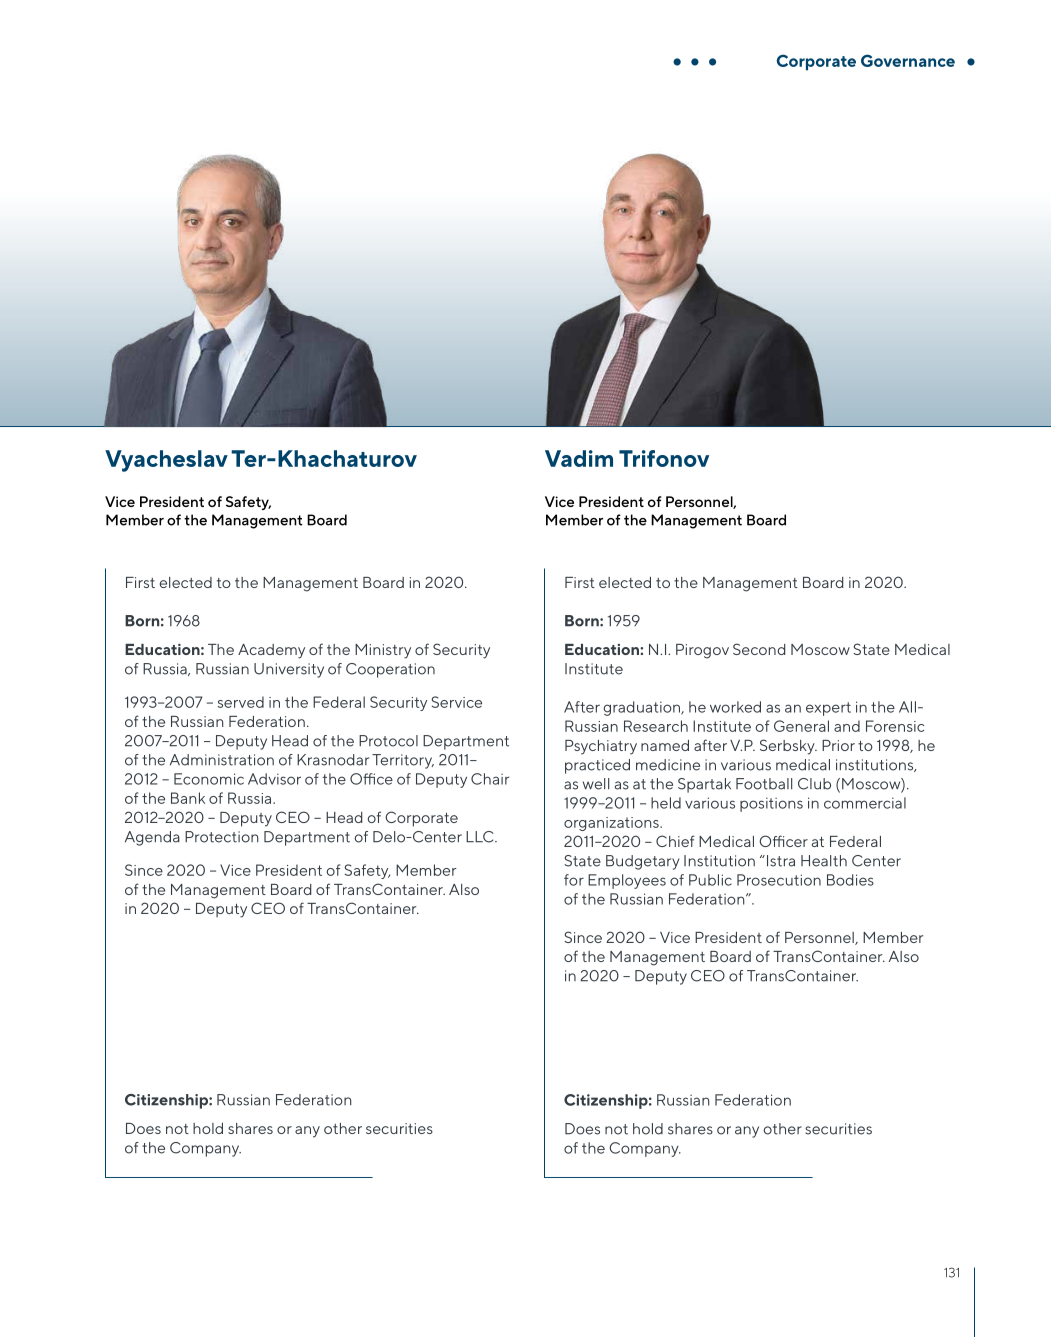 Image resolution: width=1051 pixels, height=1337 pixels. What do you see at coordinates (481, 837) in the document?
I see `LLC` at bounding box center [481, 837].
